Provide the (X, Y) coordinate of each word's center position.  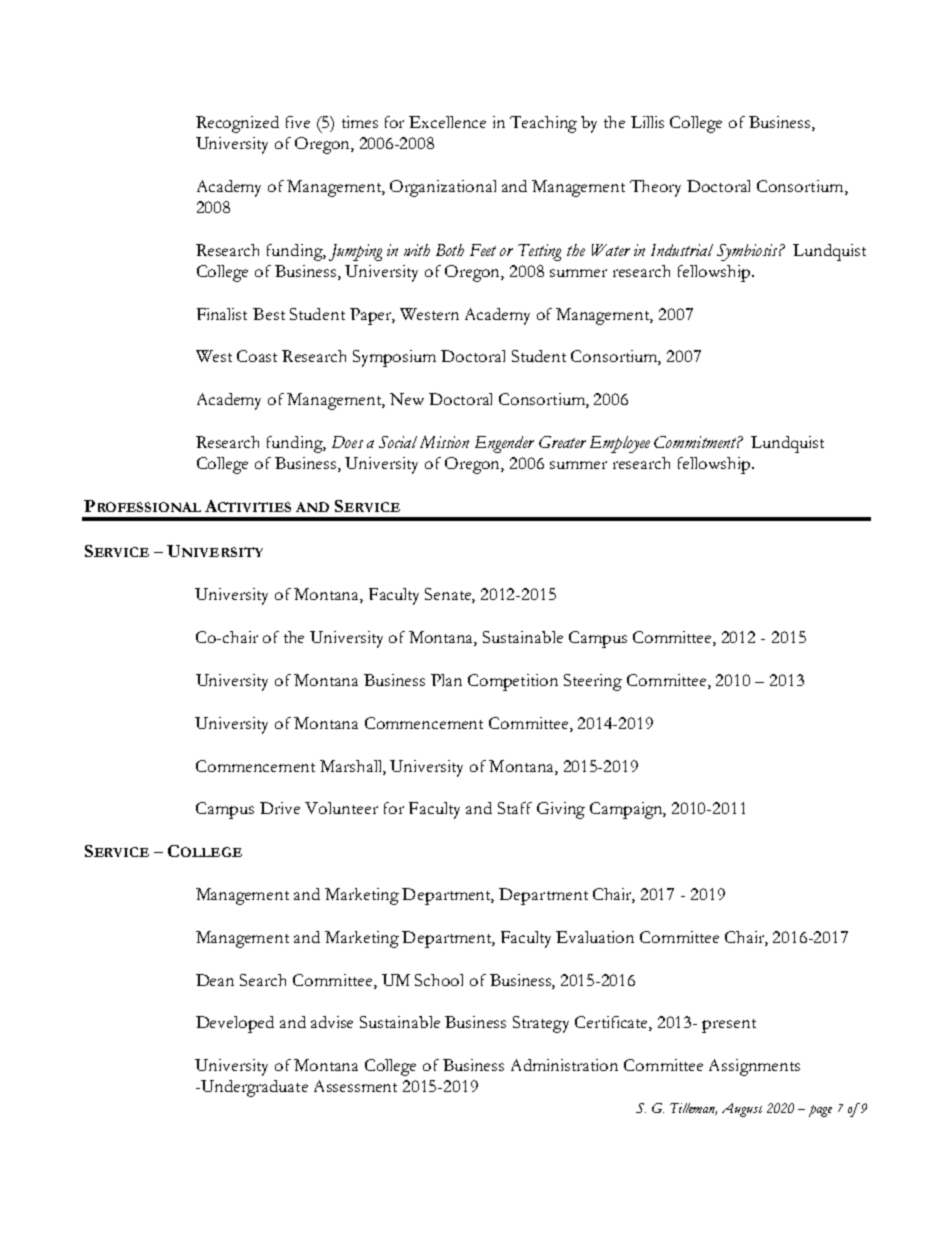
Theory (655, 188)
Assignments (754, 1067)
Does (347, 442)
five (298, 122)
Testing (539, 252)
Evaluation (595, 937)
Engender (504, 444)
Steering (593, 682)
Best (269, 314)
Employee (620, 444)
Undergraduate (254, 1088)
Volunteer (341, 808)
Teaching (543, 124)
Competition (513, 682)
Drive (280, 808)
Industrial (682, 250)
